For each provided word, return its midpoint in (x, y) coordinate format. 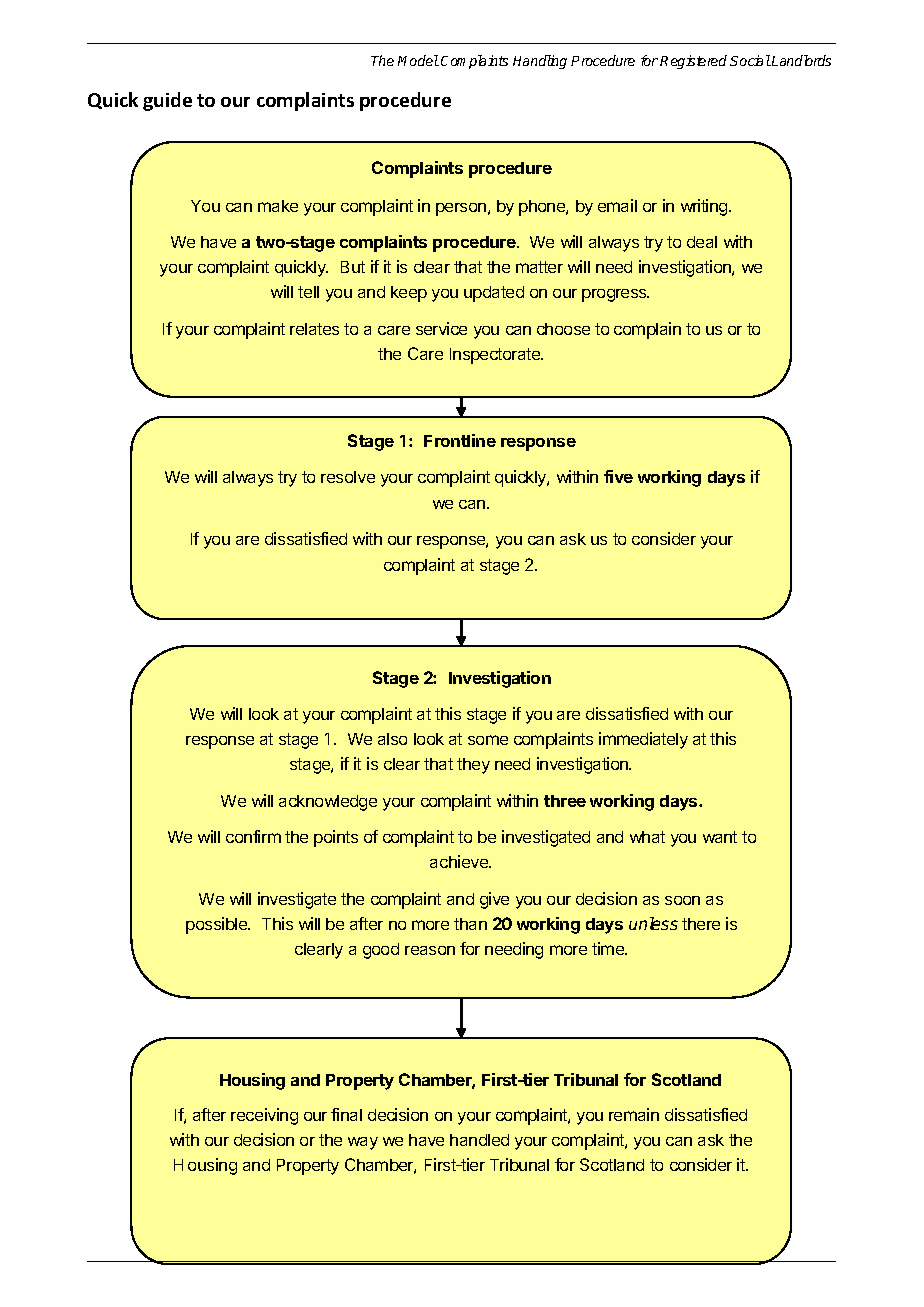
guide (167, 101)
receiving (264, 1116)
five (618, 476)
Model (418, 60)
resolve (348, 477)
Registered (693, 62)
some (488, 740)
